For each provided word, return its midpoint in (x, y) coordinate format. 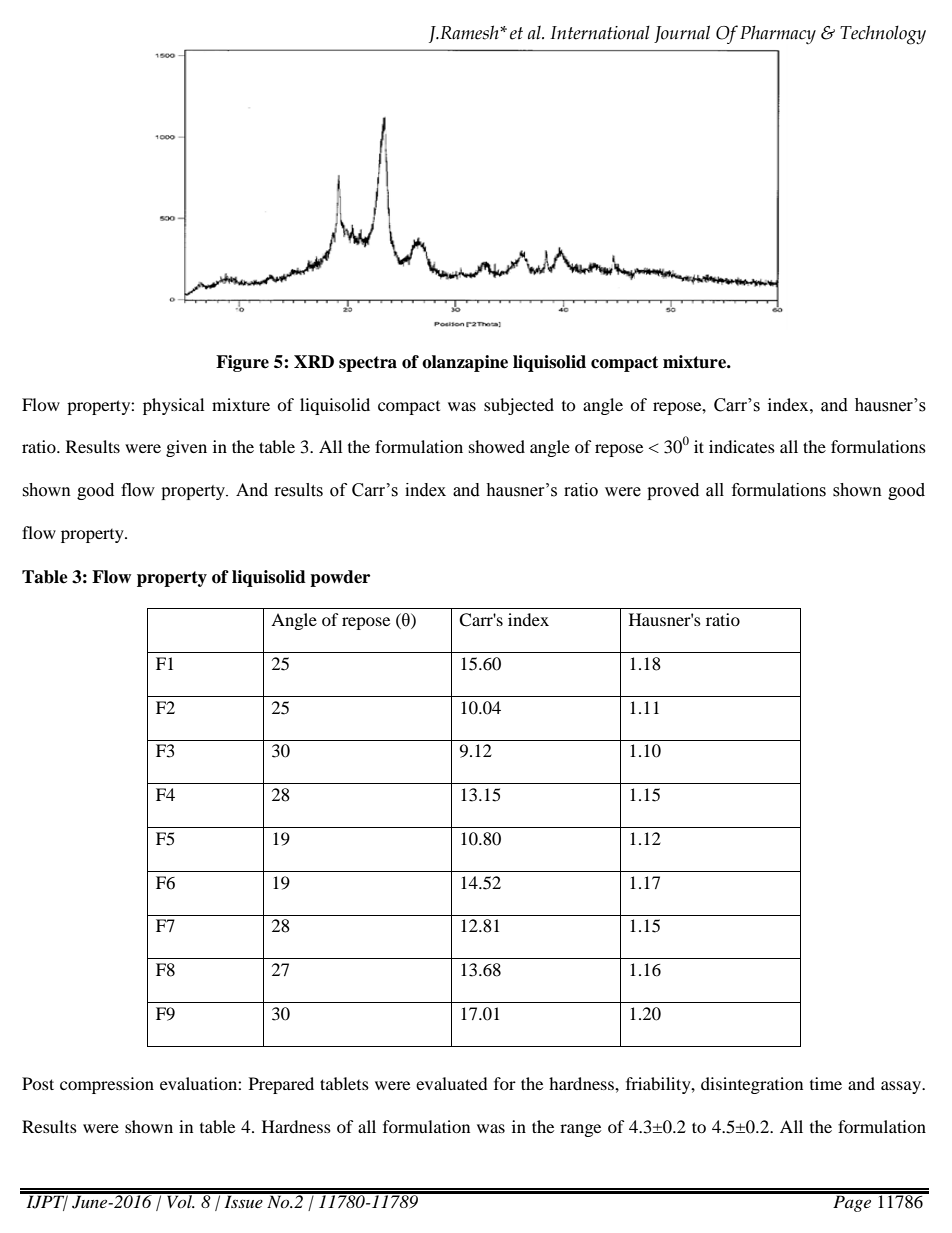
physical (173, 406)
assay (902, 1087)
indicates (742, 446)
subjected (519, 406)
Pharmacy (778, 34)
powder (340, 578)
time (826, 1083)
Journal (682, 34)
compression (107, 1085)
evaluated (452, 1083)
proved (673, 491)
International (600, 32)
